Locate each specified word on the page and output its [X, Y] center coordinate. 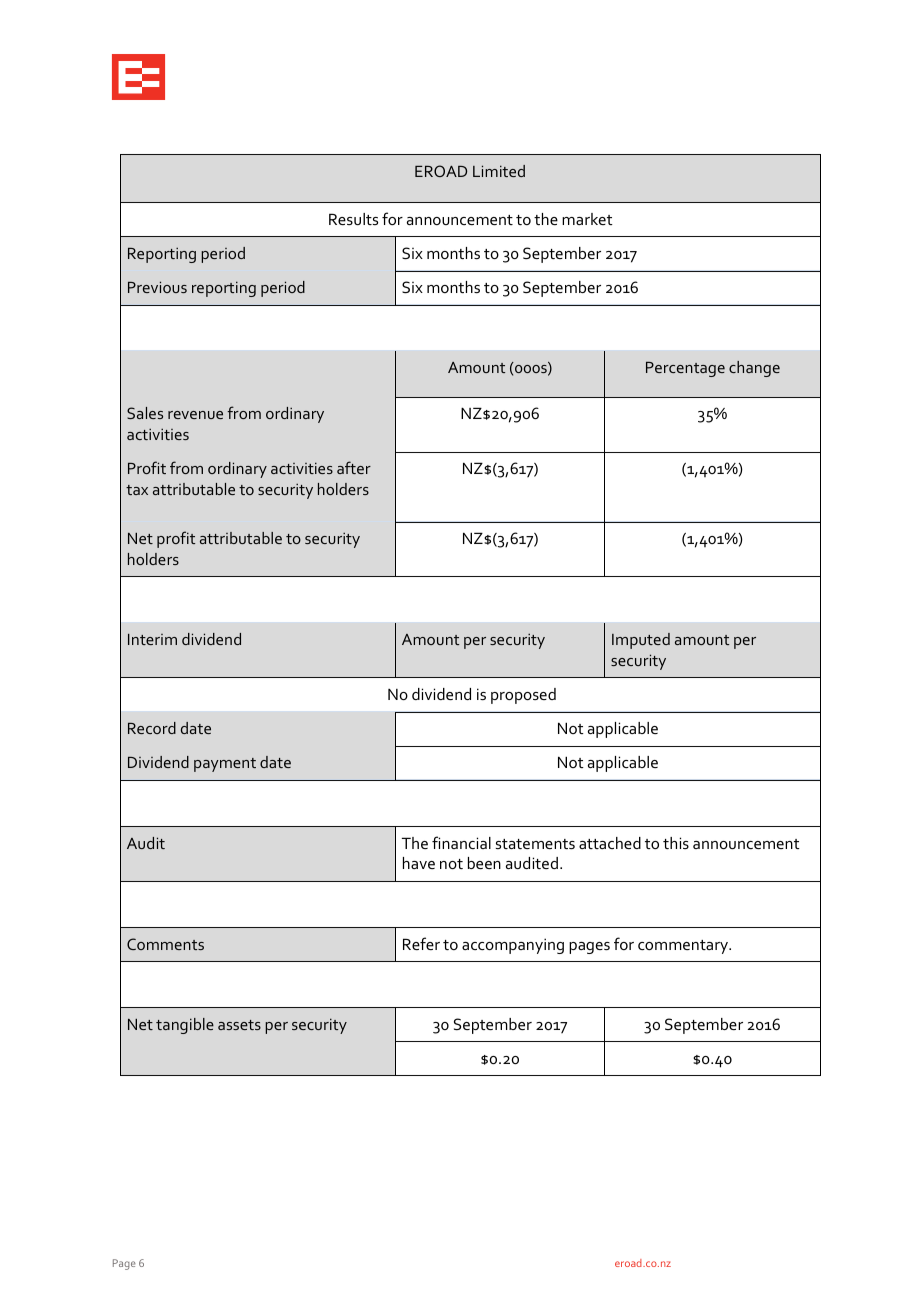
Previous [157, 287]
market [587, 219]
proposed [523, 696]
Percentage [685, 369]
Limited [499, 171]
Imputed [641, 641]
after [354, 467]
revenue [195, 415]
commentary [684, 947]
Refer [421, 943]
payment [225, 765]
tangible [185, 1026]
